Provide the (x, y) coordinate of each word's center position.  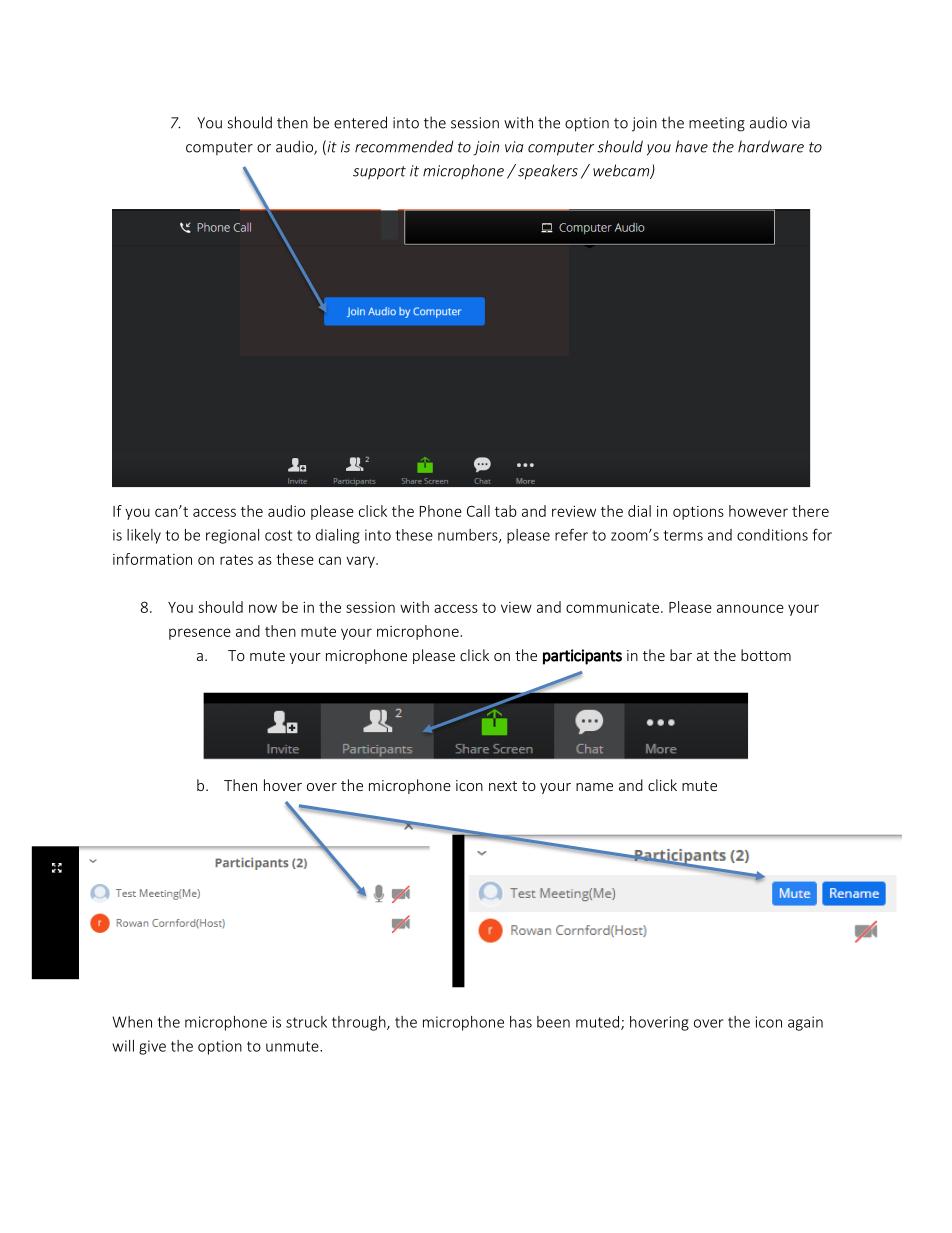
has (521, 1022)
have (691, 146)
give (152, 1047)
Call (478, 511)
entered (360, 122)
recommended (404, 146)
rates (236, 559)
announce (750, 608)
